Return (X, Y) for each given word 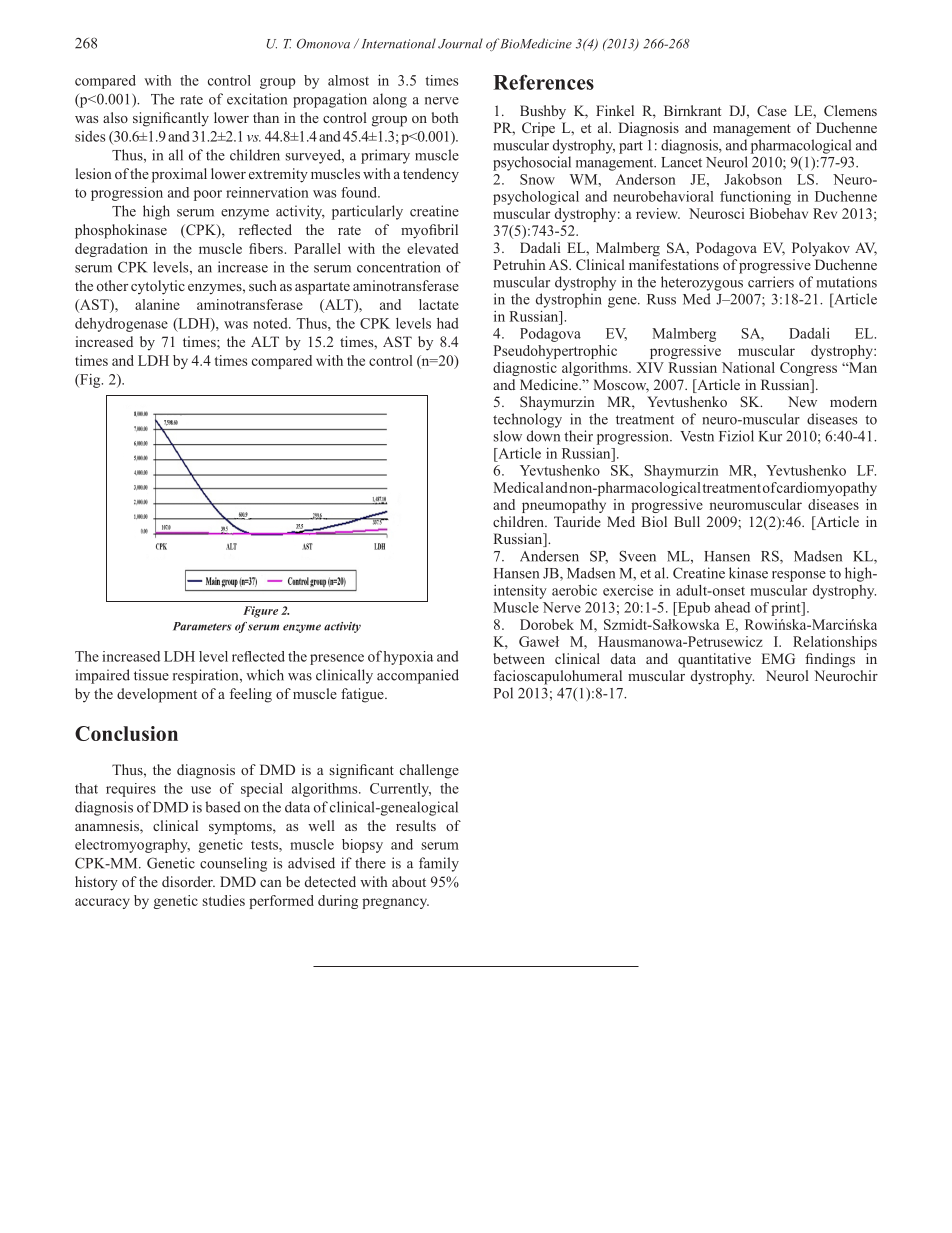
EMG (778, 658)
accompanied (418, 676)
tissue (151, 675)
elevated (433, 248)
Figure (260, 612)
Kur (770, 436)
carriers (771, 282)
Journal (460, 43)
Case (772, 110)
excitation (257, 99)
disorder (188, 881)
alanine (157, 304)
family (439, 864)
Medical (518, 487)
